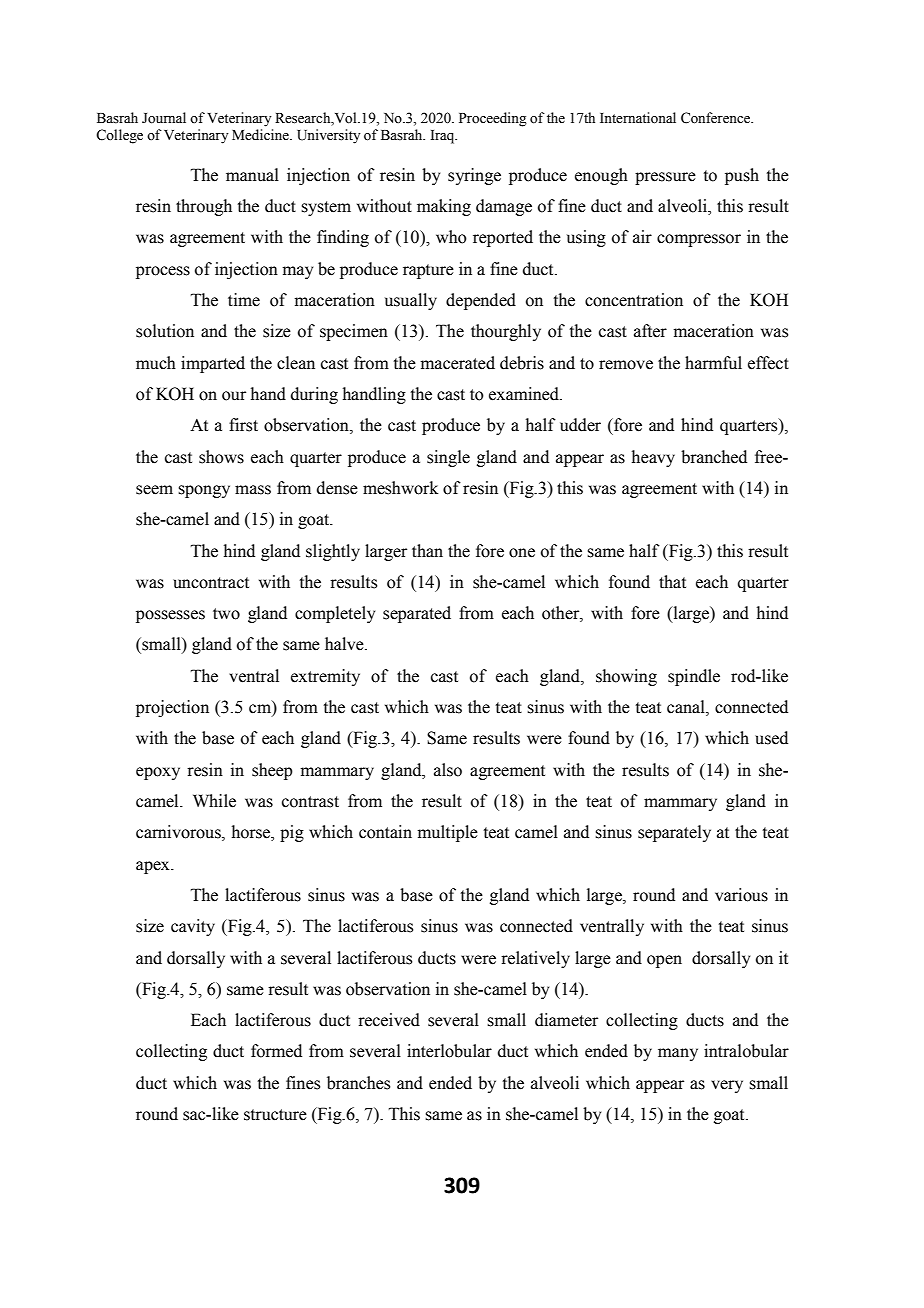 The image size is (924, 1308). I want to click on harmful, so click(713, 363).
